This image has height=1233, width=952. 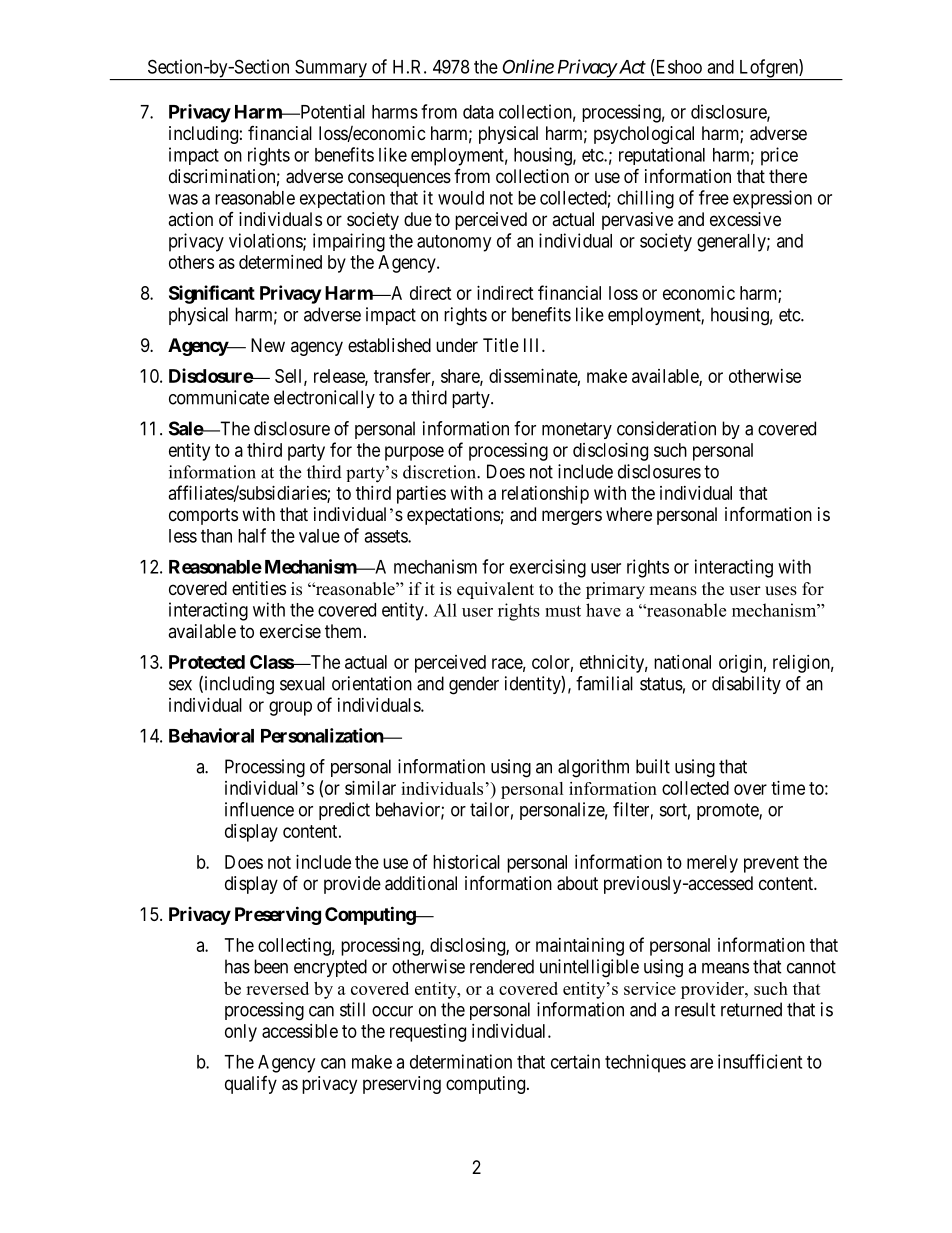 I want to click on consideration, so click(x=666, y=428).
